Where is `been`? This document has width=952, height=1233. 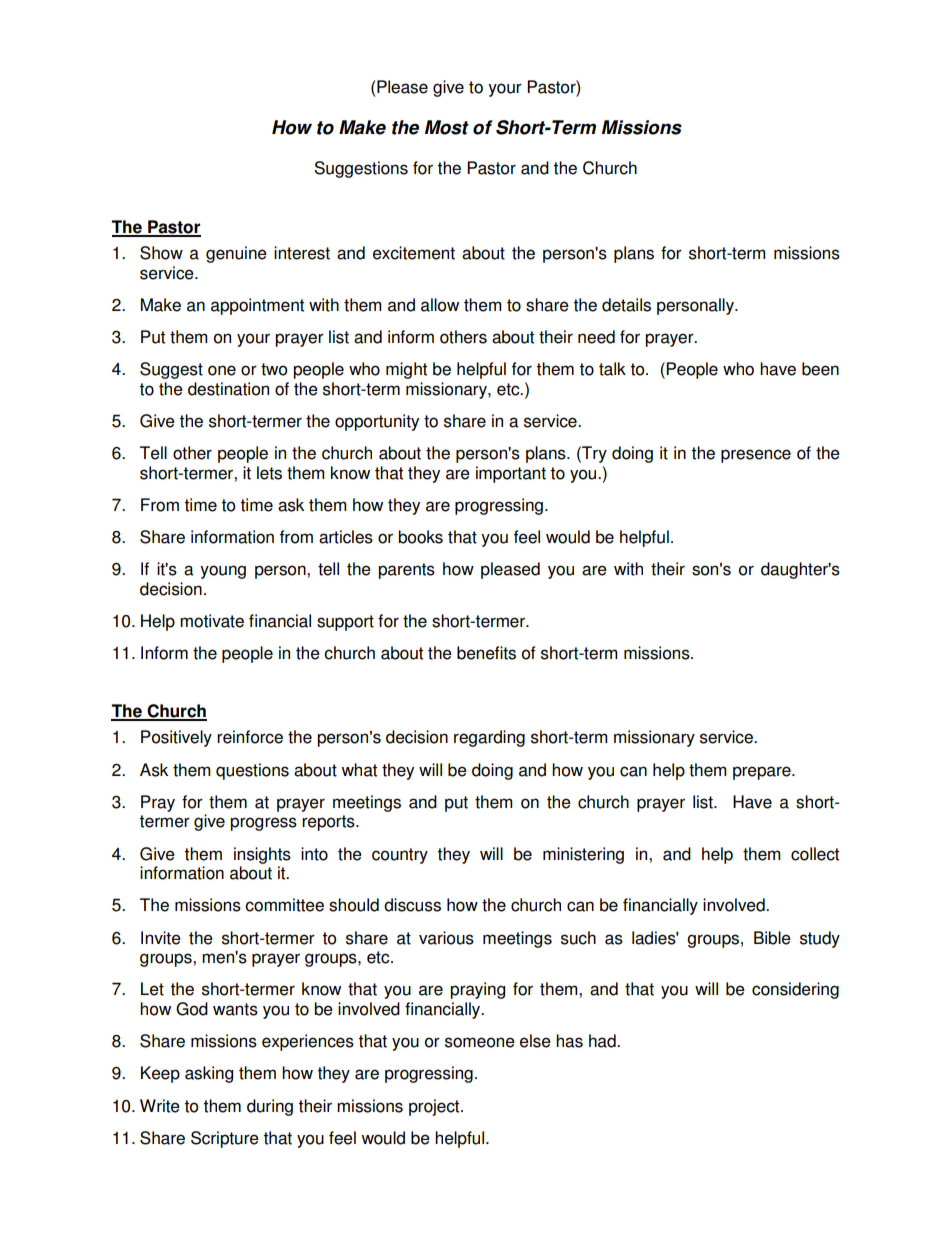
been is located at coordinates (820, 369).
